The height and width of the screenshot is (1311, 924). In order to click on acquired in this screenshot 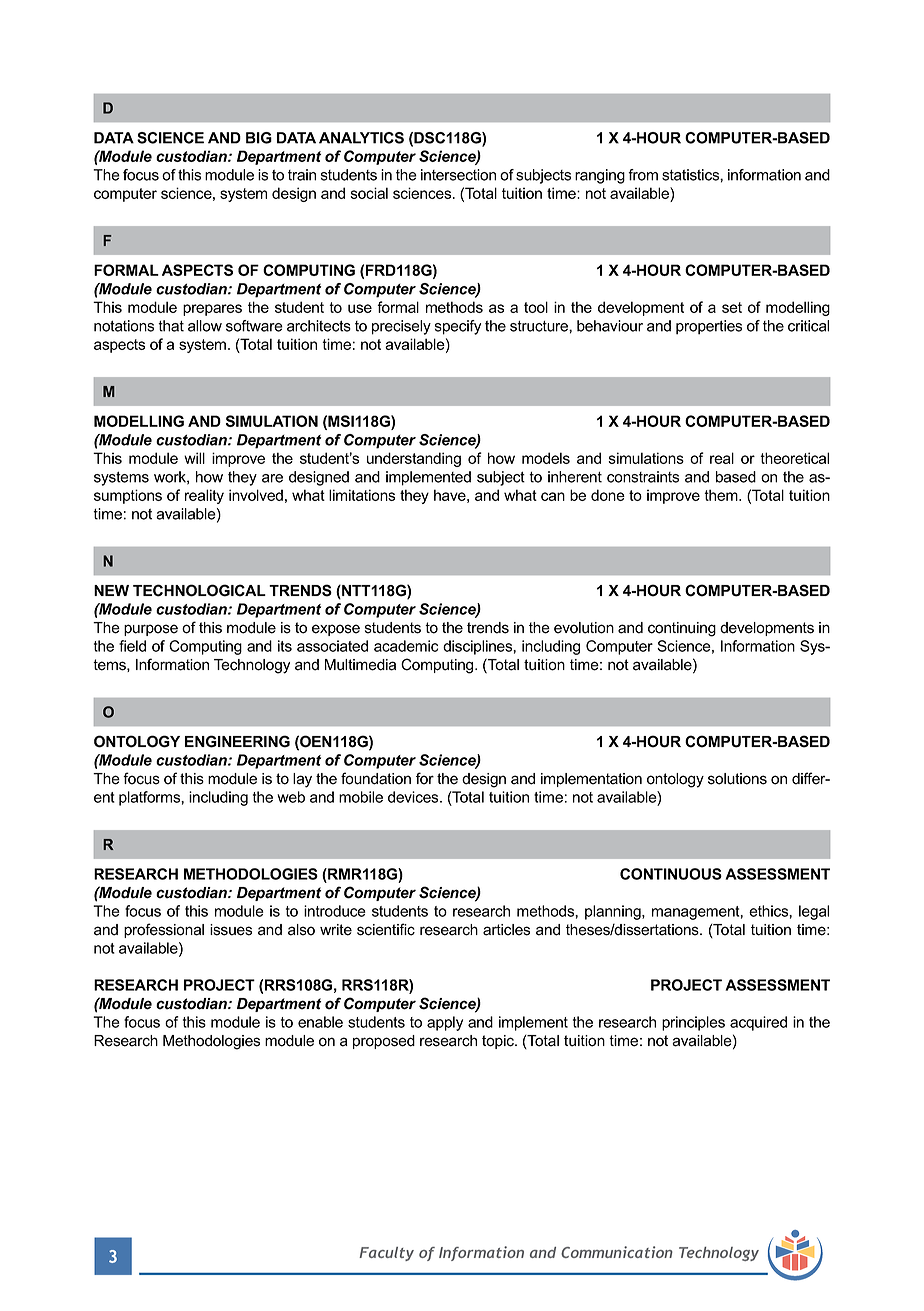, I will do `click(758, 1023)`.
